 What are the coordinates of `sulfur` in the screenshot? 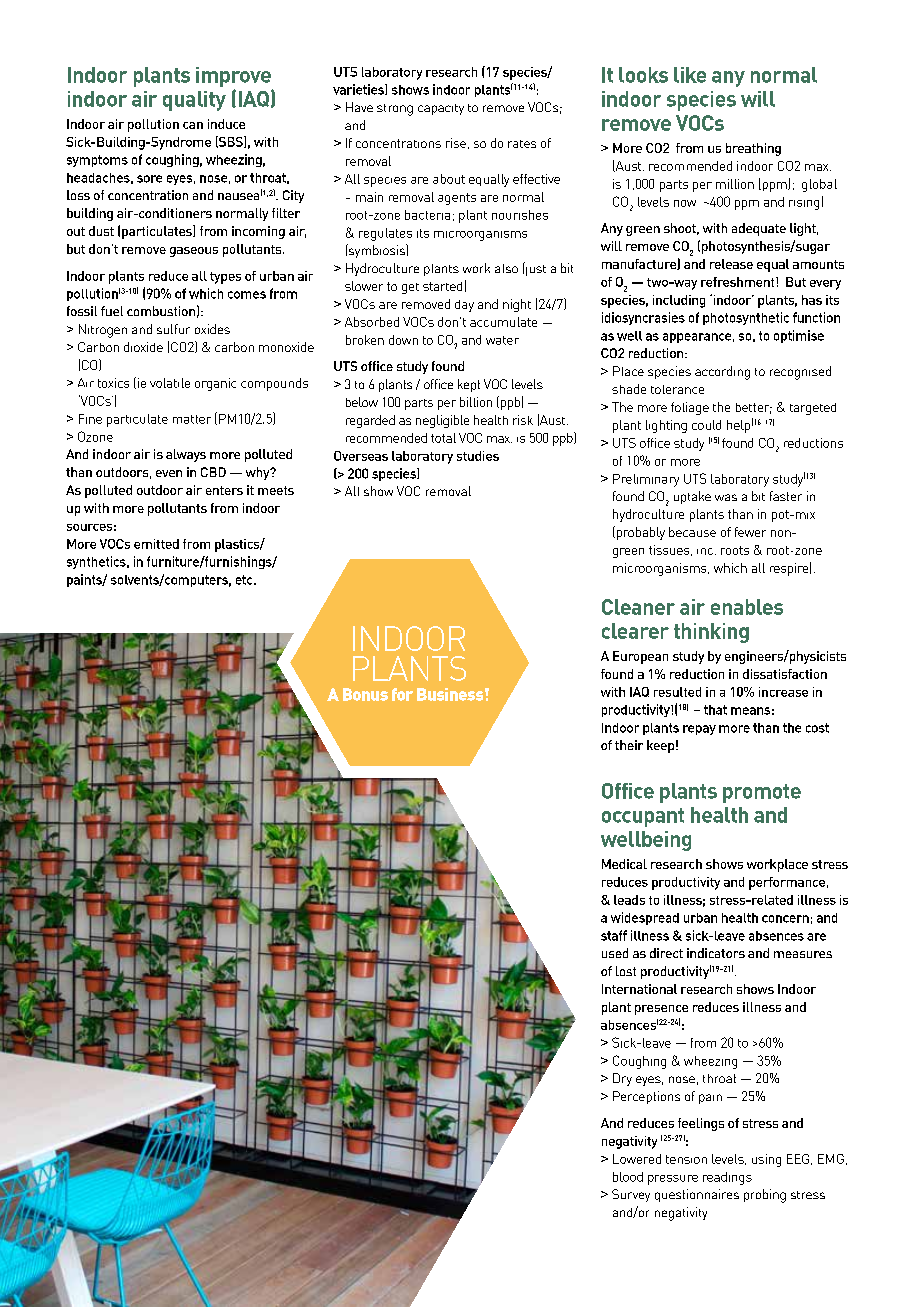 It's located at (173, 329).
